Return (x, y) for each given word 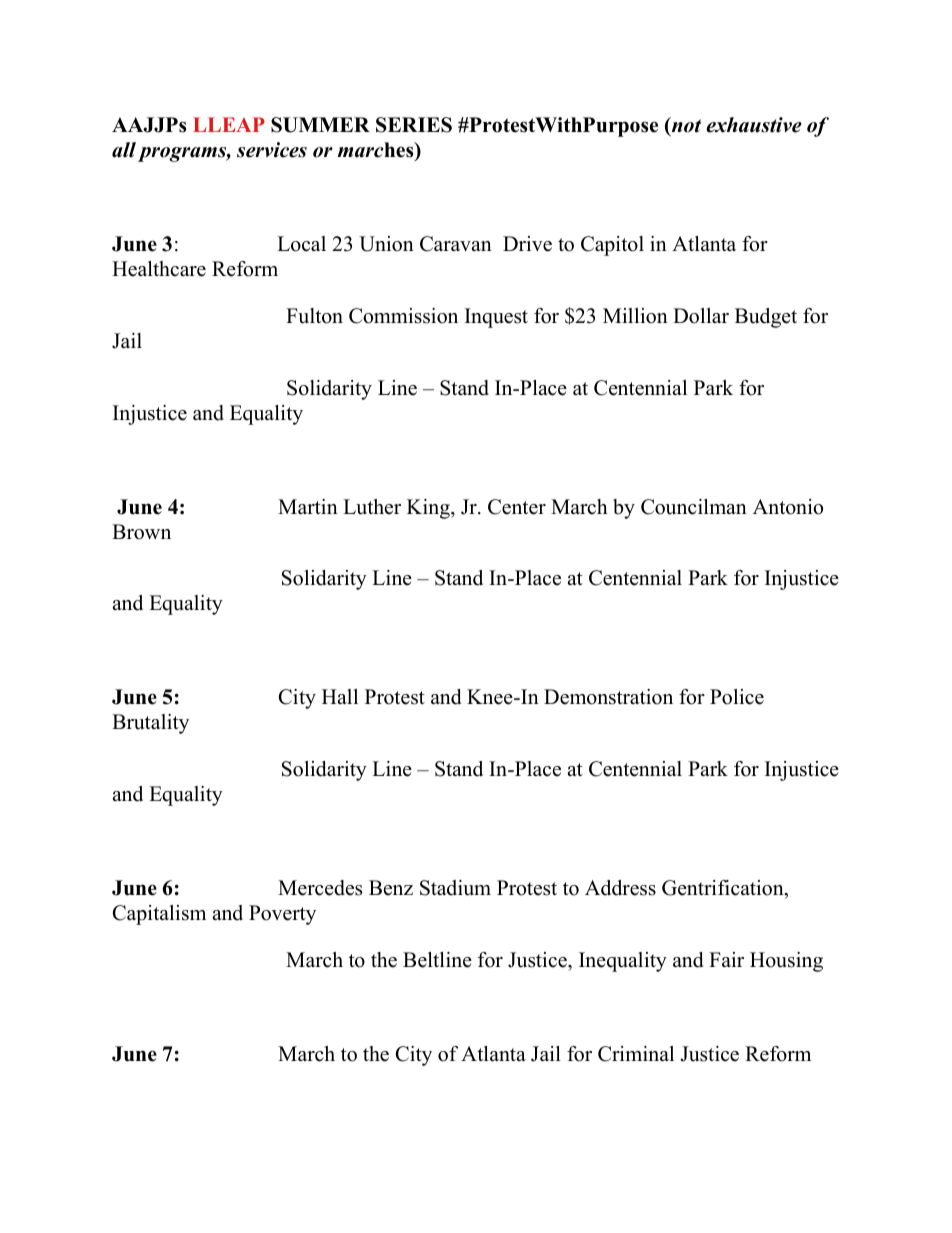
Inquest (496, 318)
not (685, 126)
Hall (340, 696)
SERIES (414, 125)
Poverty (282, 915)
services (272, 150)
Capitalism (159, 915)
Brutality (150, 724)
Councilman (694, 507)
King (429, 509)
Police (737, 697)
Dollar (701, 316)
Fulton (314, 316)
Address (620, 888)
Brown (141, 532)
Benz (391, 888)
